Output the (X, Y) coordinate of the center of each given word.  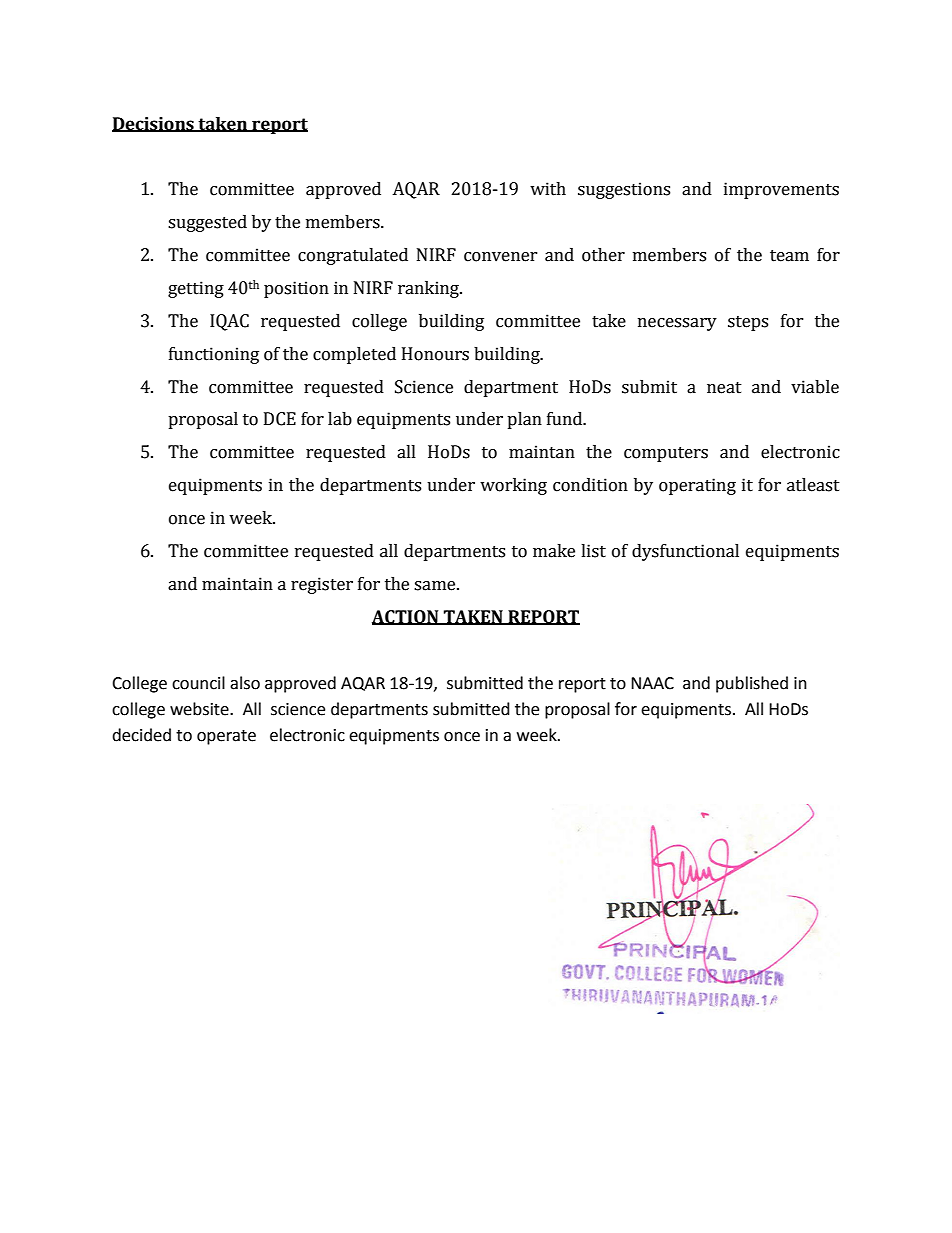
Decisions (154, 124)
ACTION (406, 617)
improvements (781, 190)
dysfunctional (685, 552)
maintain (237, 584)
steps (748, 323)
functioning (214, 355)
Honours (435, 354)
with (548, 189)
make (554, 551)
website (200, 709)
